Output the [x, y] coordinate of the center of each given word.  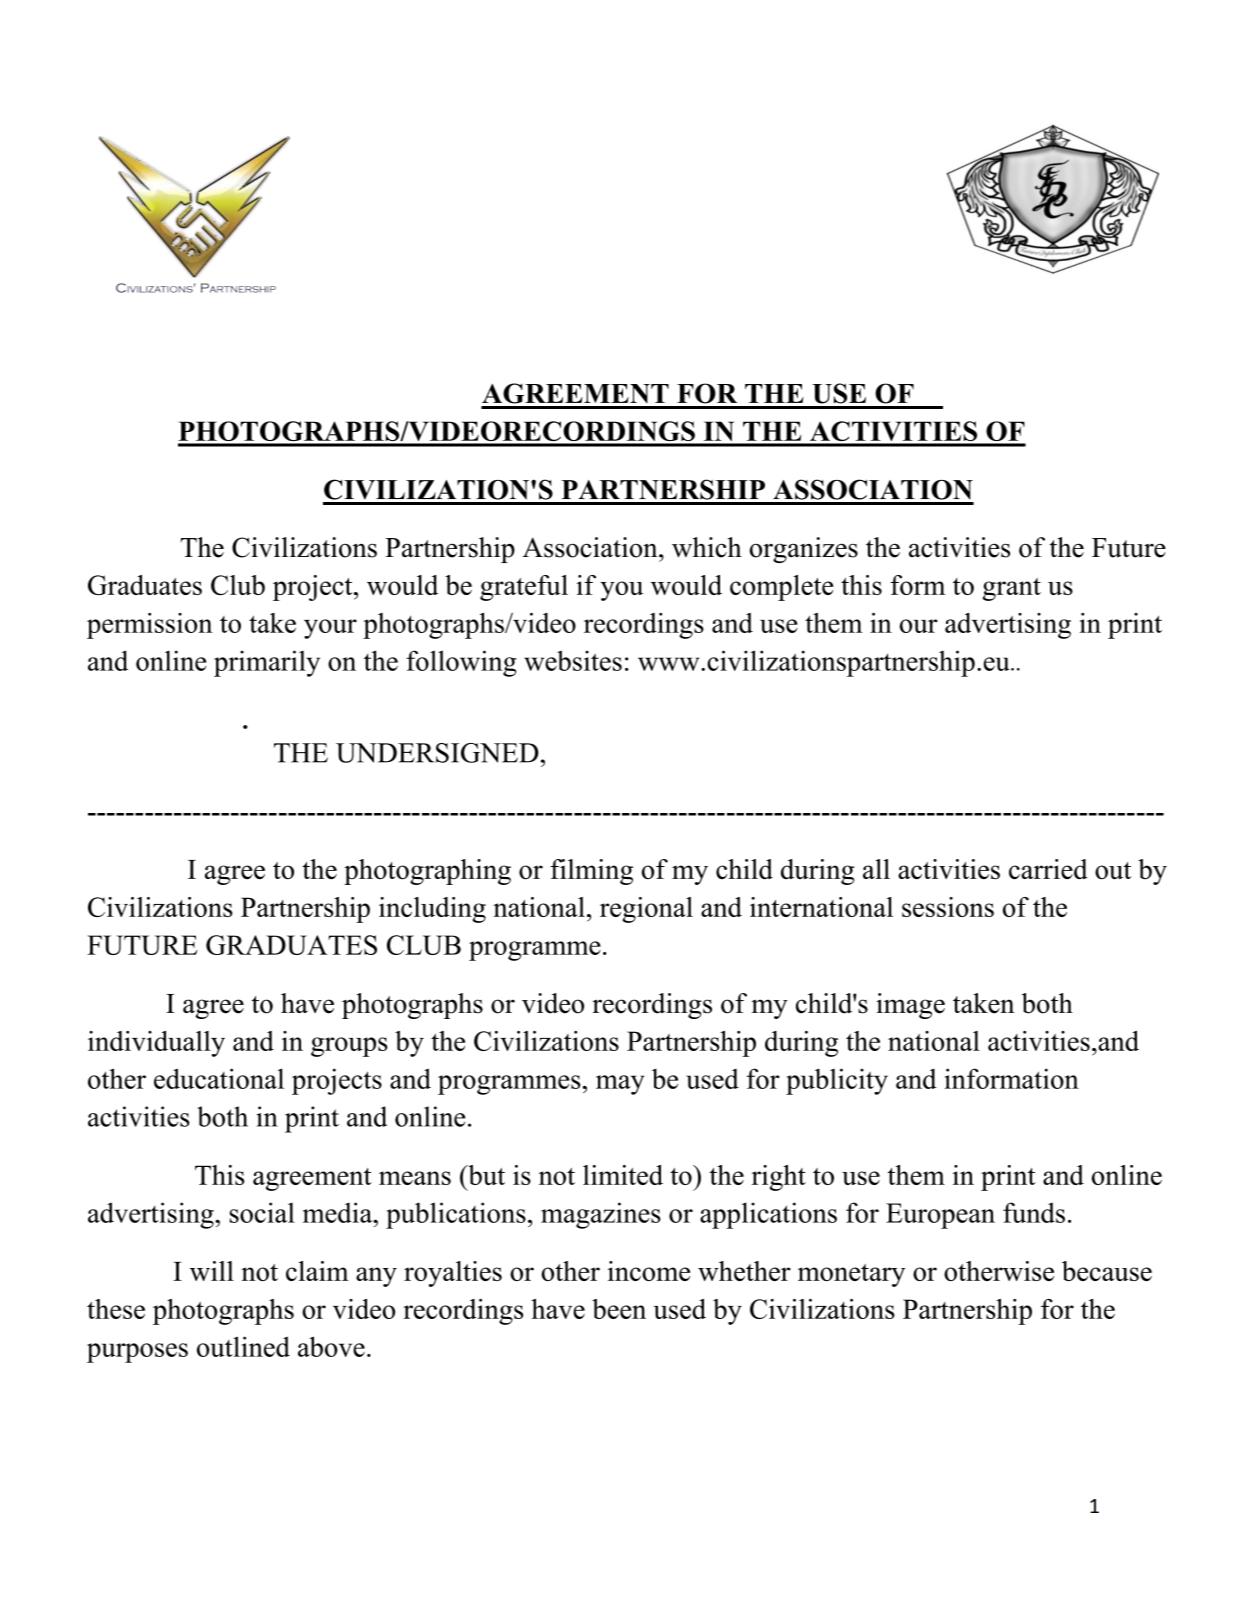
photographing [427, 872]
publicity [837, 1081]
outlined [243, 1346]
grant [1012, 589]
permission [150, 626]
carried [1048, 869]
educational [219, 1078]
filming [591, 872]
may [620, 1085]
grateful [524, 588]
